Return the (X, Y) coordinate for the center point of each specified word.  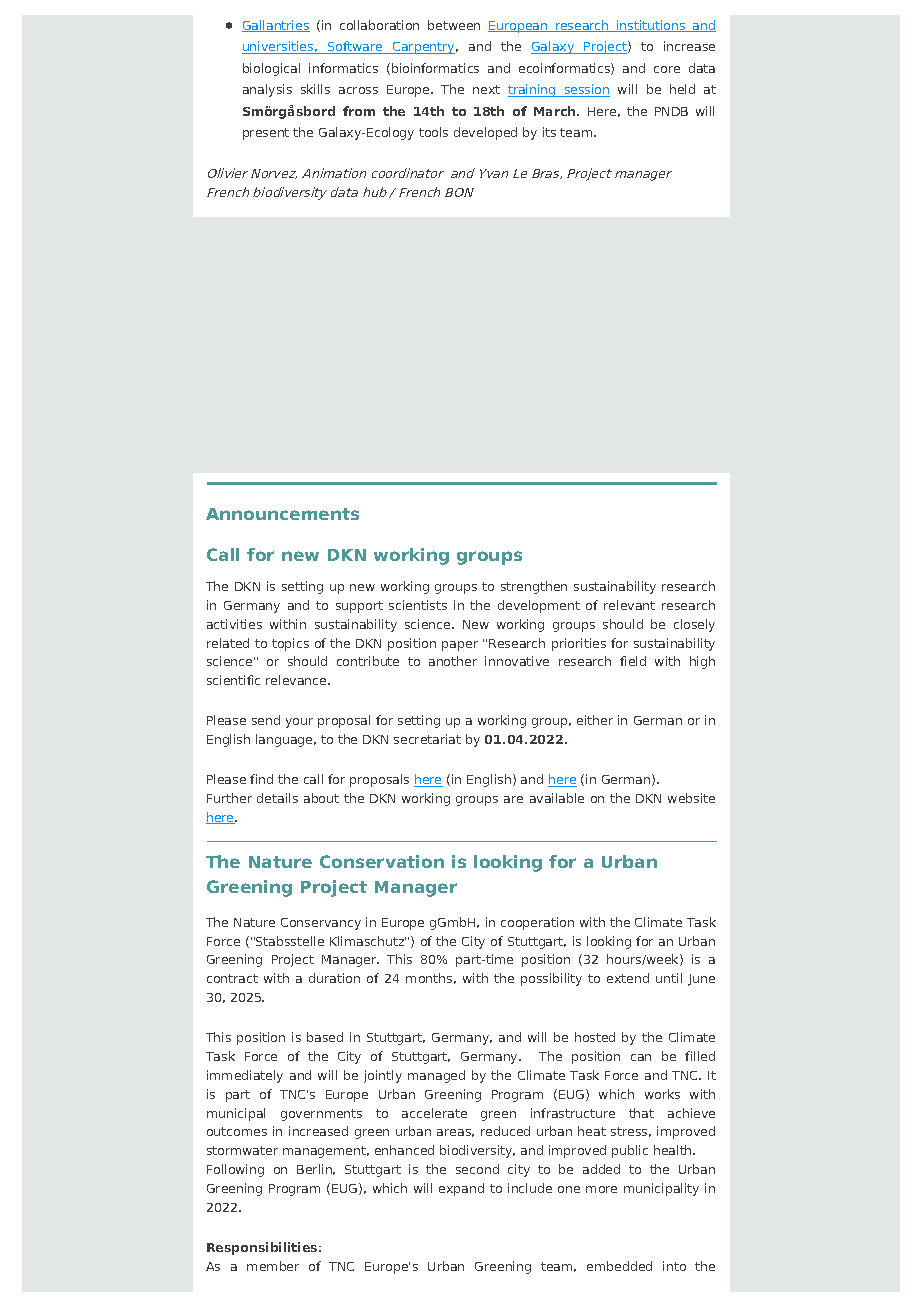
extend (628, 978)
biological (271, 69)
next (486, 89)
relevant (629, 605)
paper (460, 646)
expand (461, 1189)
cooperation (537, 923)
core (667, 69)
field (633, 661)
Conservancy (321, 924)
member (273, 1266)
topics (290, 644)
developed (485, 133)
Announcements (282, 514)
